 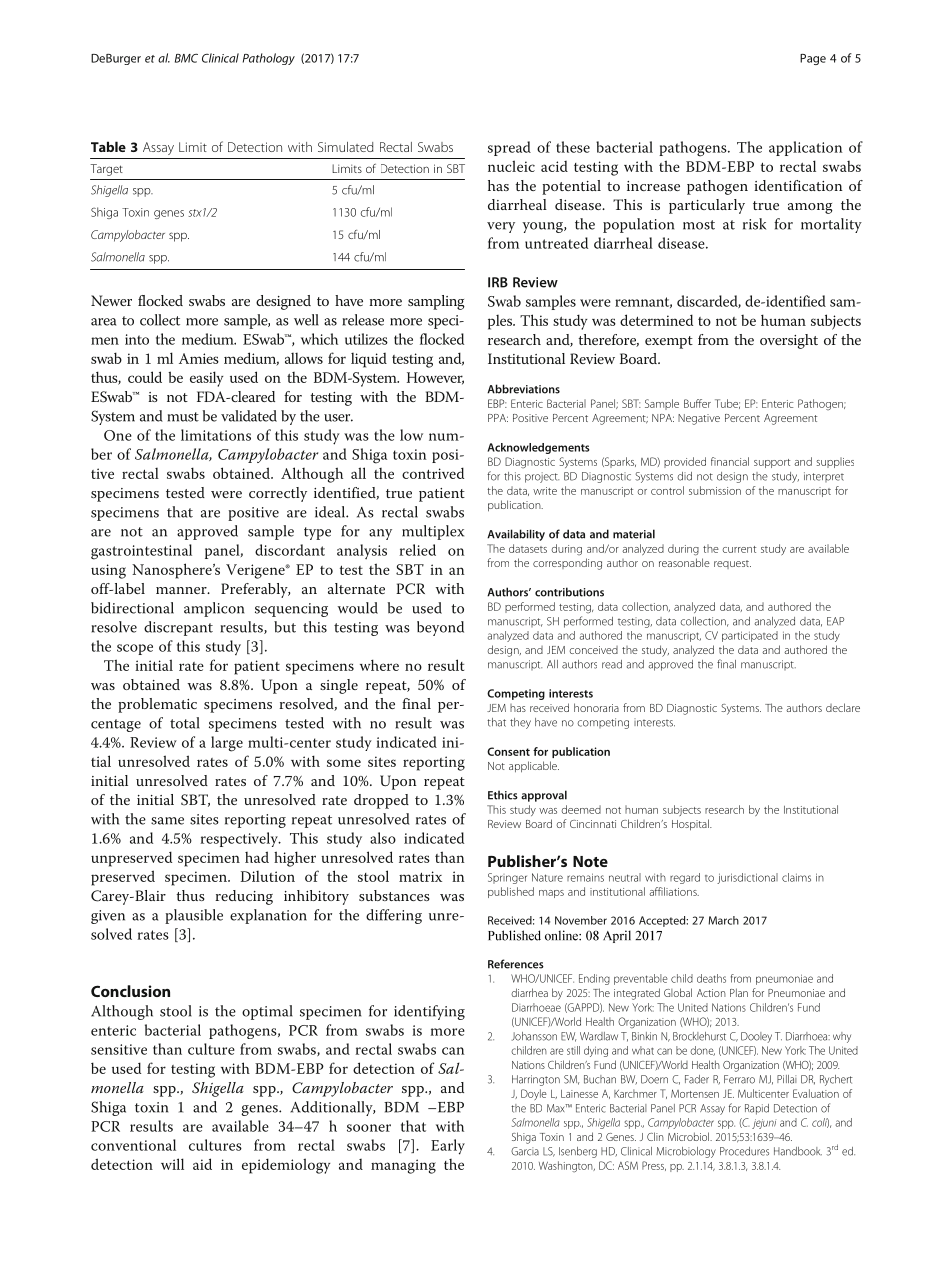 I want to click on Page, so click(x=813, y=59).
